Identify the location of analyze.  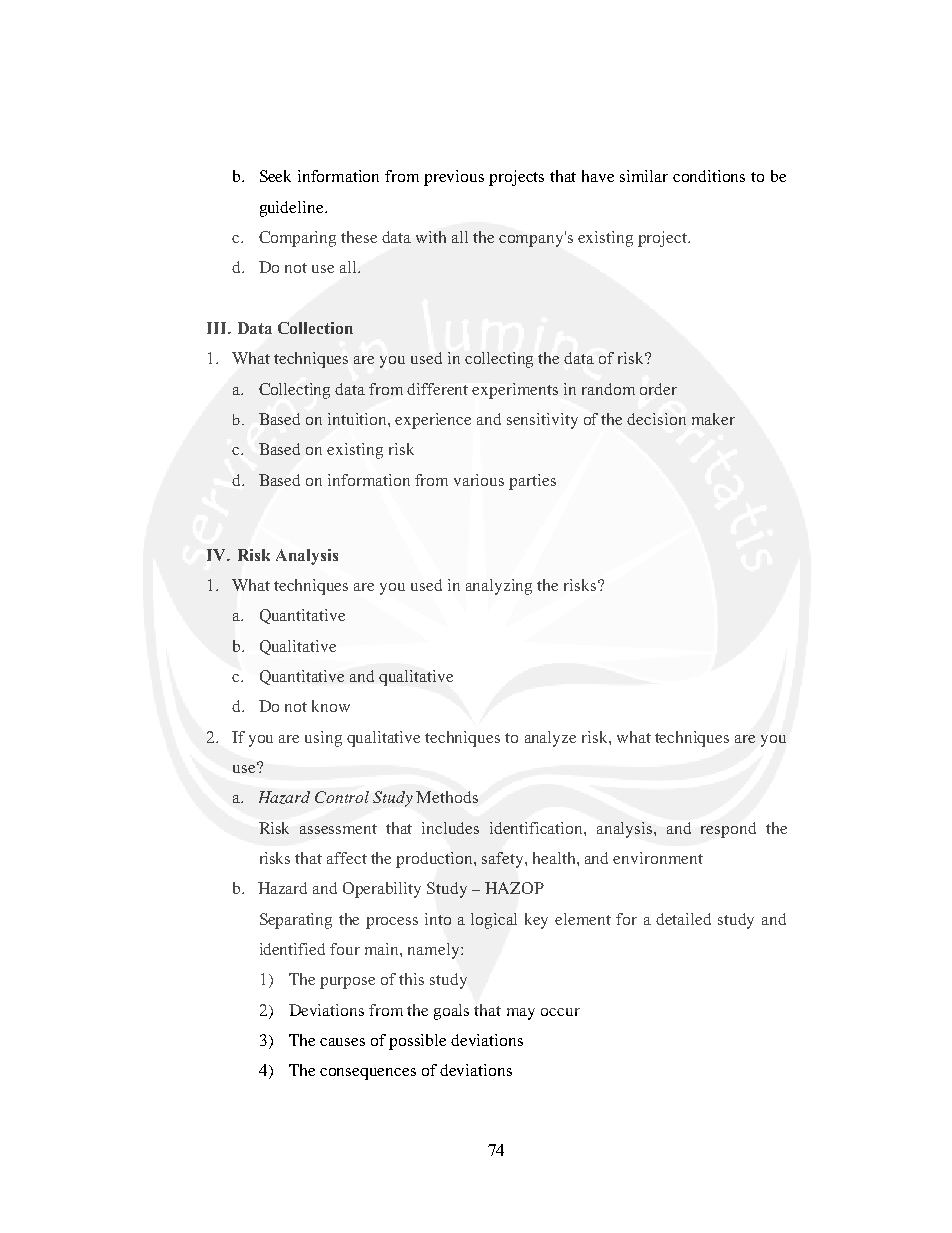
(550, 739).
